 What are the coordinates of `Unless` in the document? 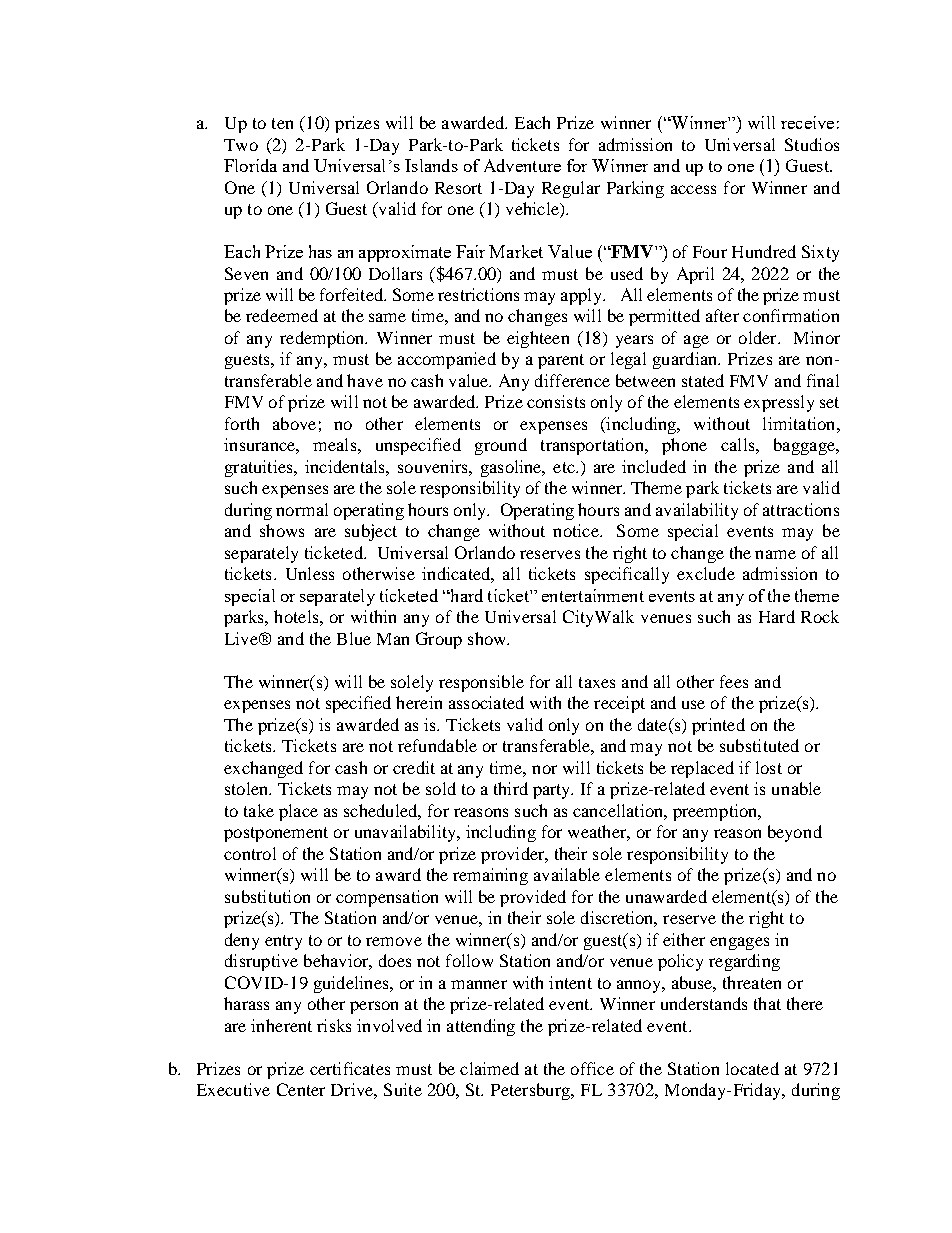 It's located at (310, 573).
